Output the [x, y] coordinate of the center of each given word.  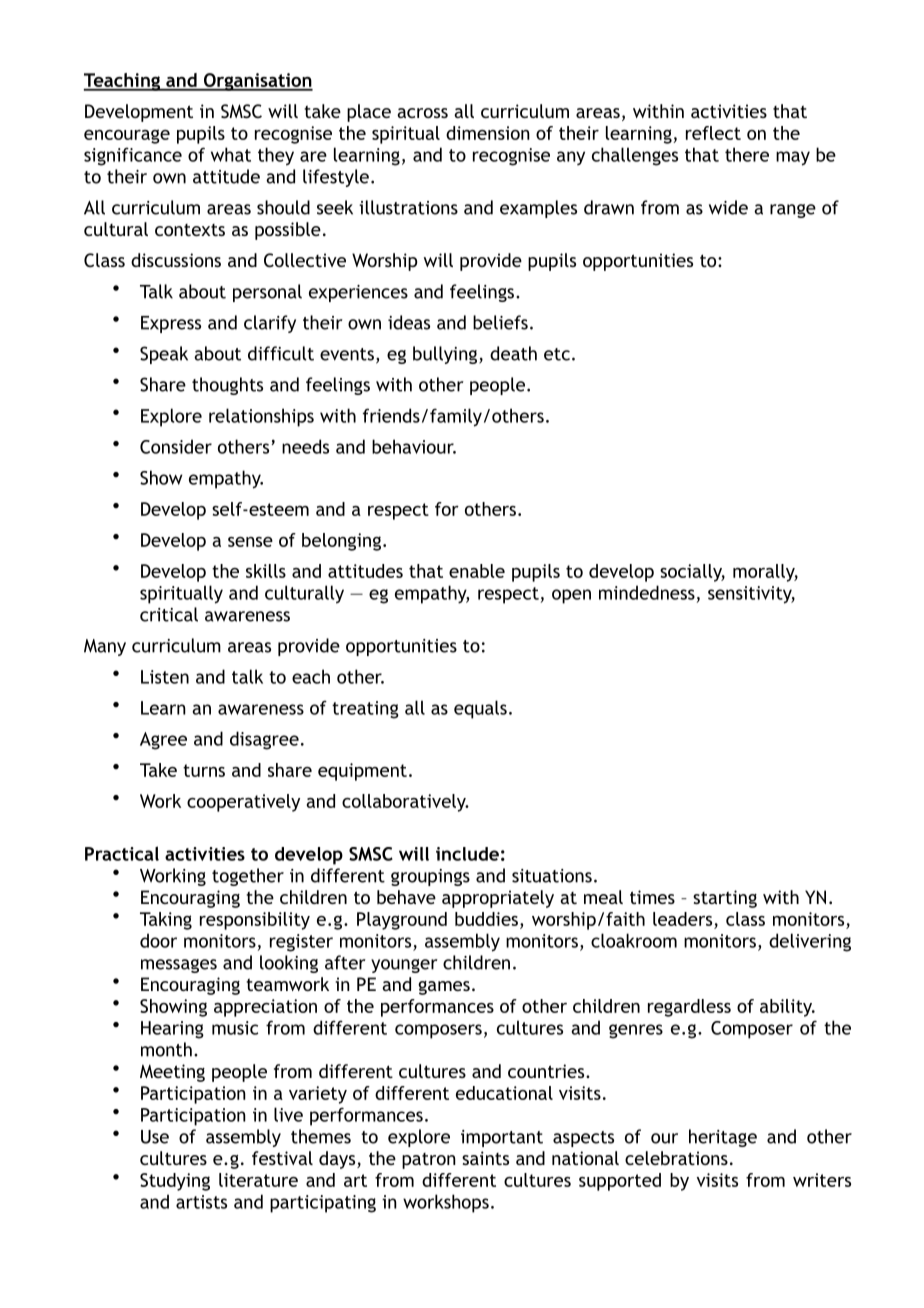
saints [485, 1158]
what [231, 154]
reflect [713, 133]
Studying [175, 1182]
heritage [723, 1138]
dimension [488, 133]
